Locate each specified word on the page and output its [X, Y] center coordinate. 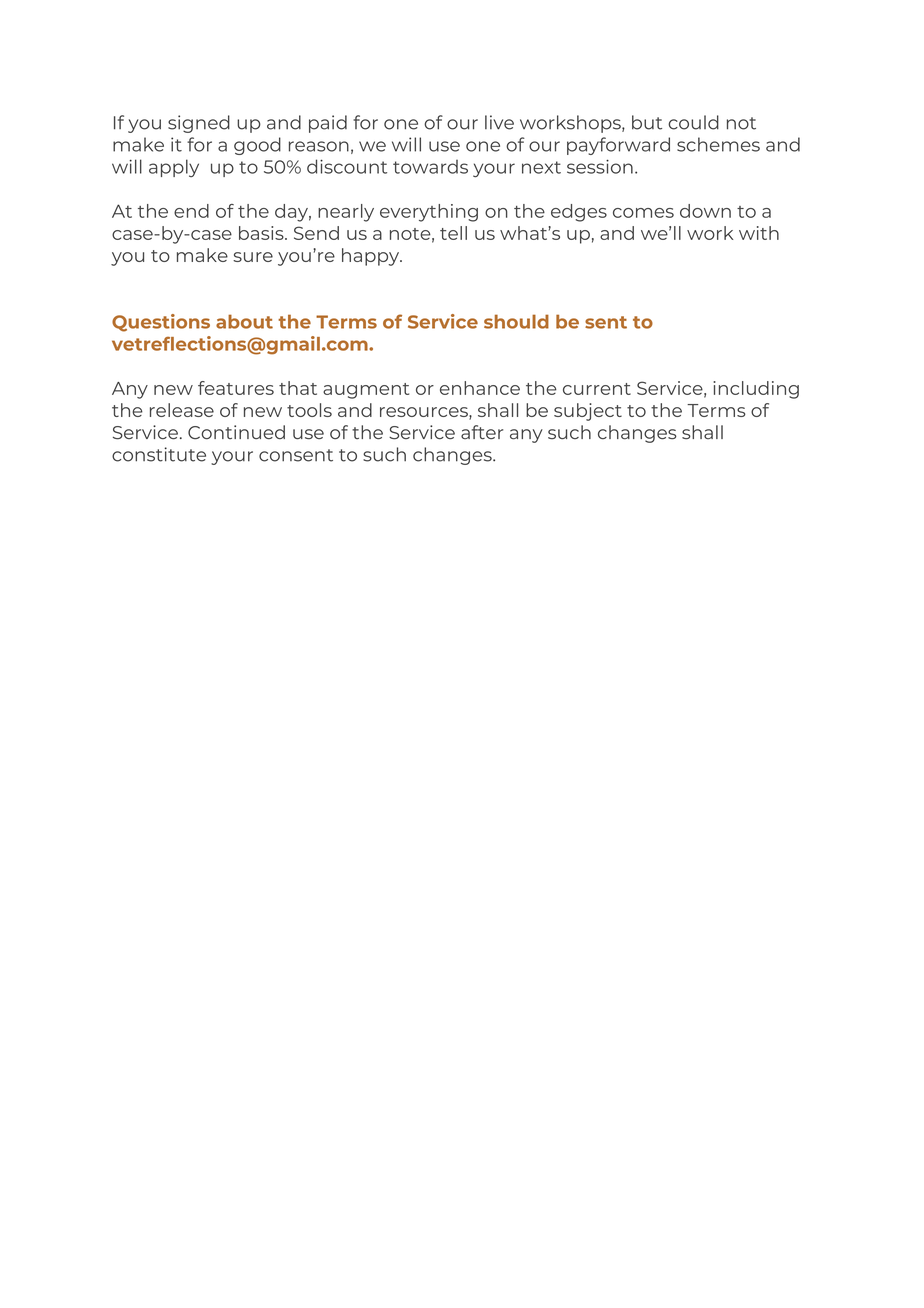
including [756, 390]
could [693, 122]
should [516, 321]
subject [588, 412]
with [759, 233]
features [236, 388]
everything [429, 213]
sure [253, 257]
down [705, 211]
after [482, 432]
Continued [236, 432]
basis [262, 233]
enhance [480, 388]
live [499, 122]
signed [199, 124]
